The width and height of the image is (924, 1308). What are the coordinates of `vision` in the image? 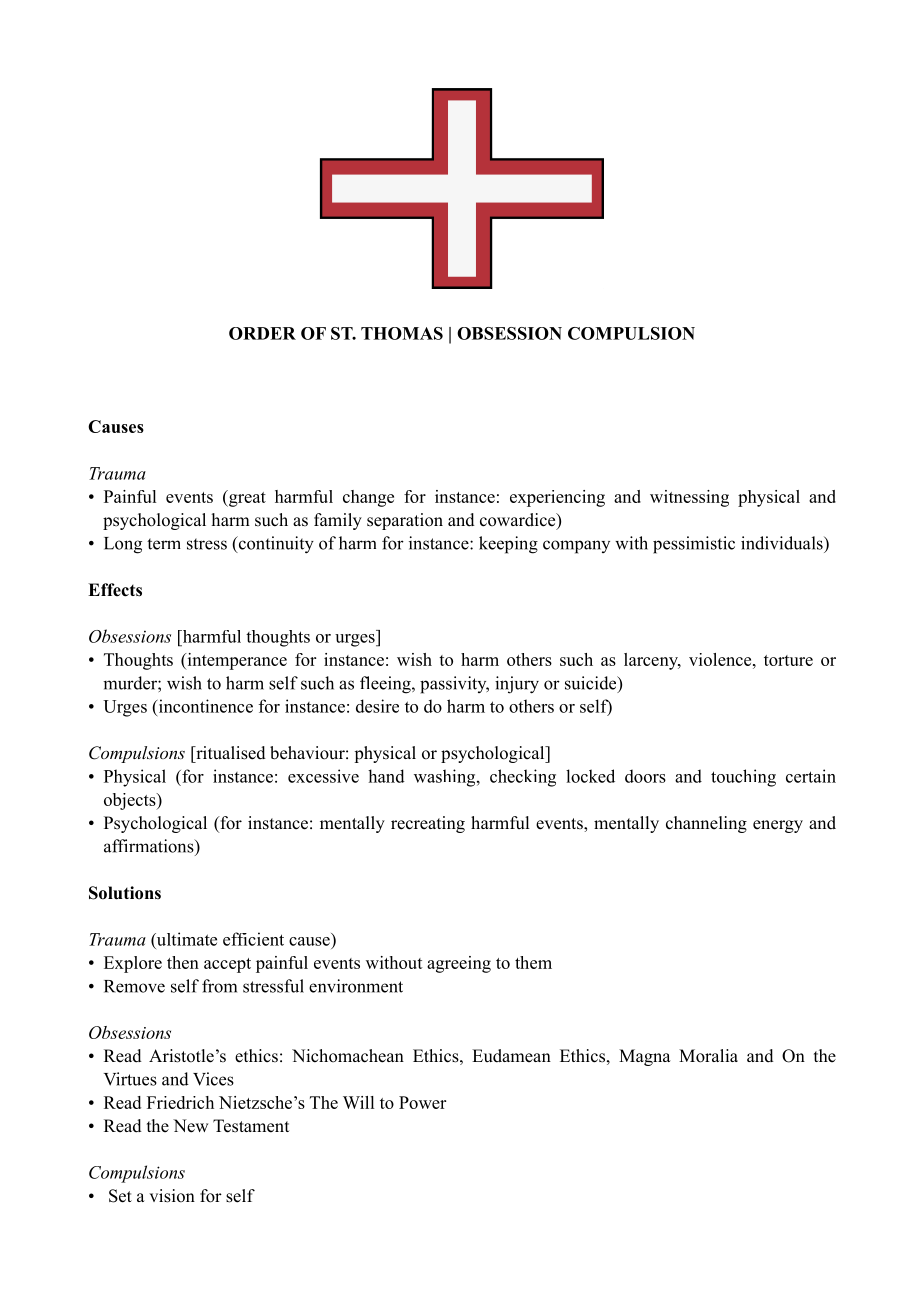 It's located at (172, 1196).
